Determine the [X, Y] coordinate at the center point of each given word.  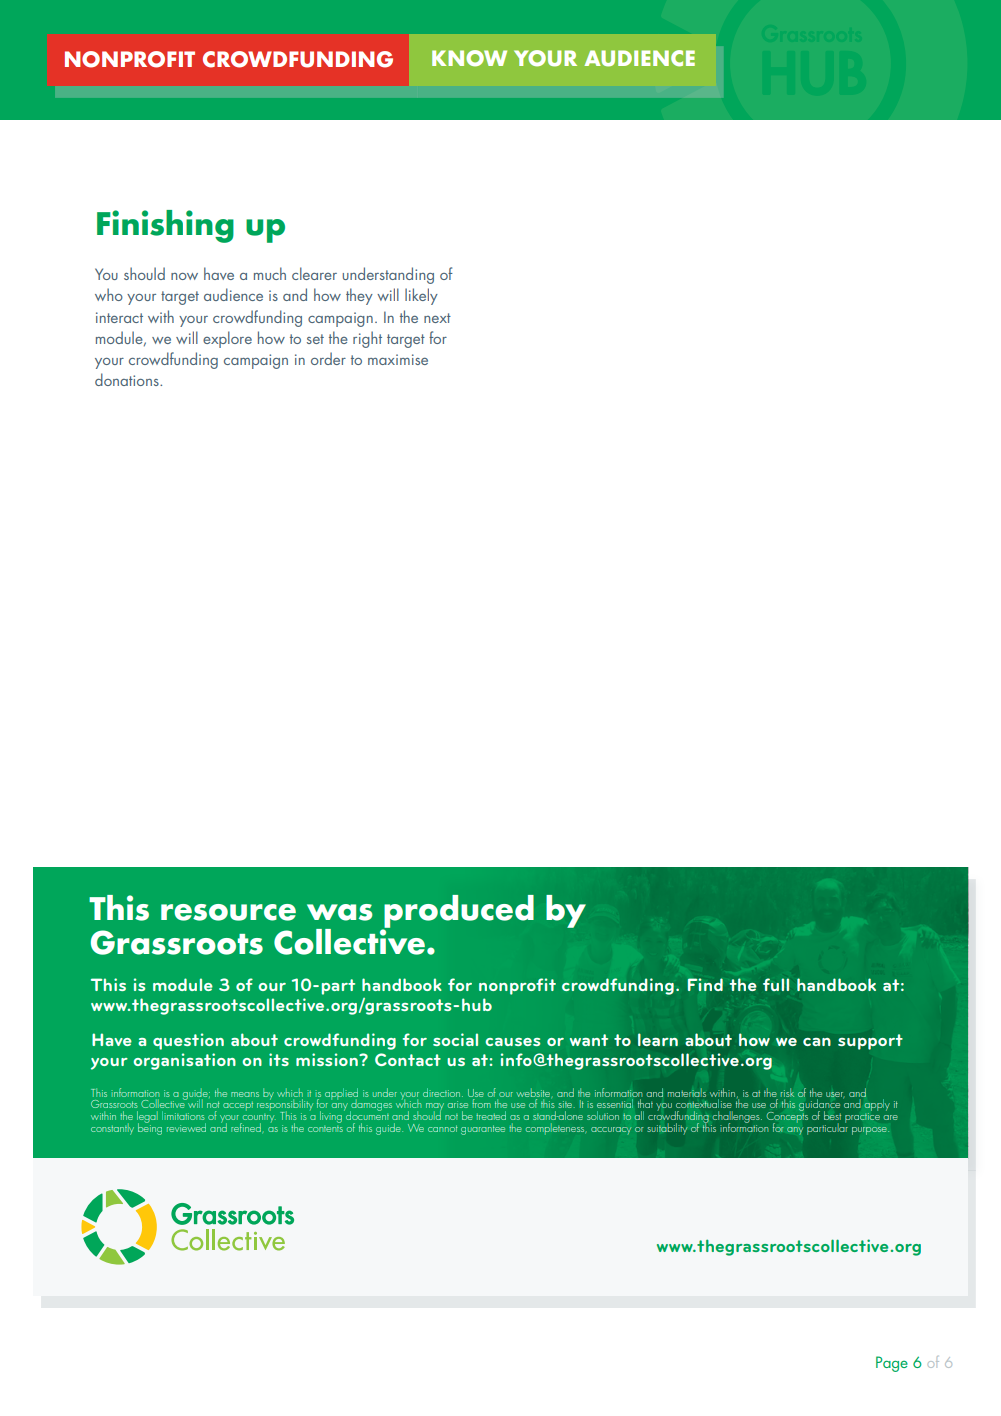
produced [458, 913]
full [776, 984]
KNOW [469, 58]
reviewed [186, 1127]
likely [421, 296]
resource [228, 912]
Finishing [165, 226]
